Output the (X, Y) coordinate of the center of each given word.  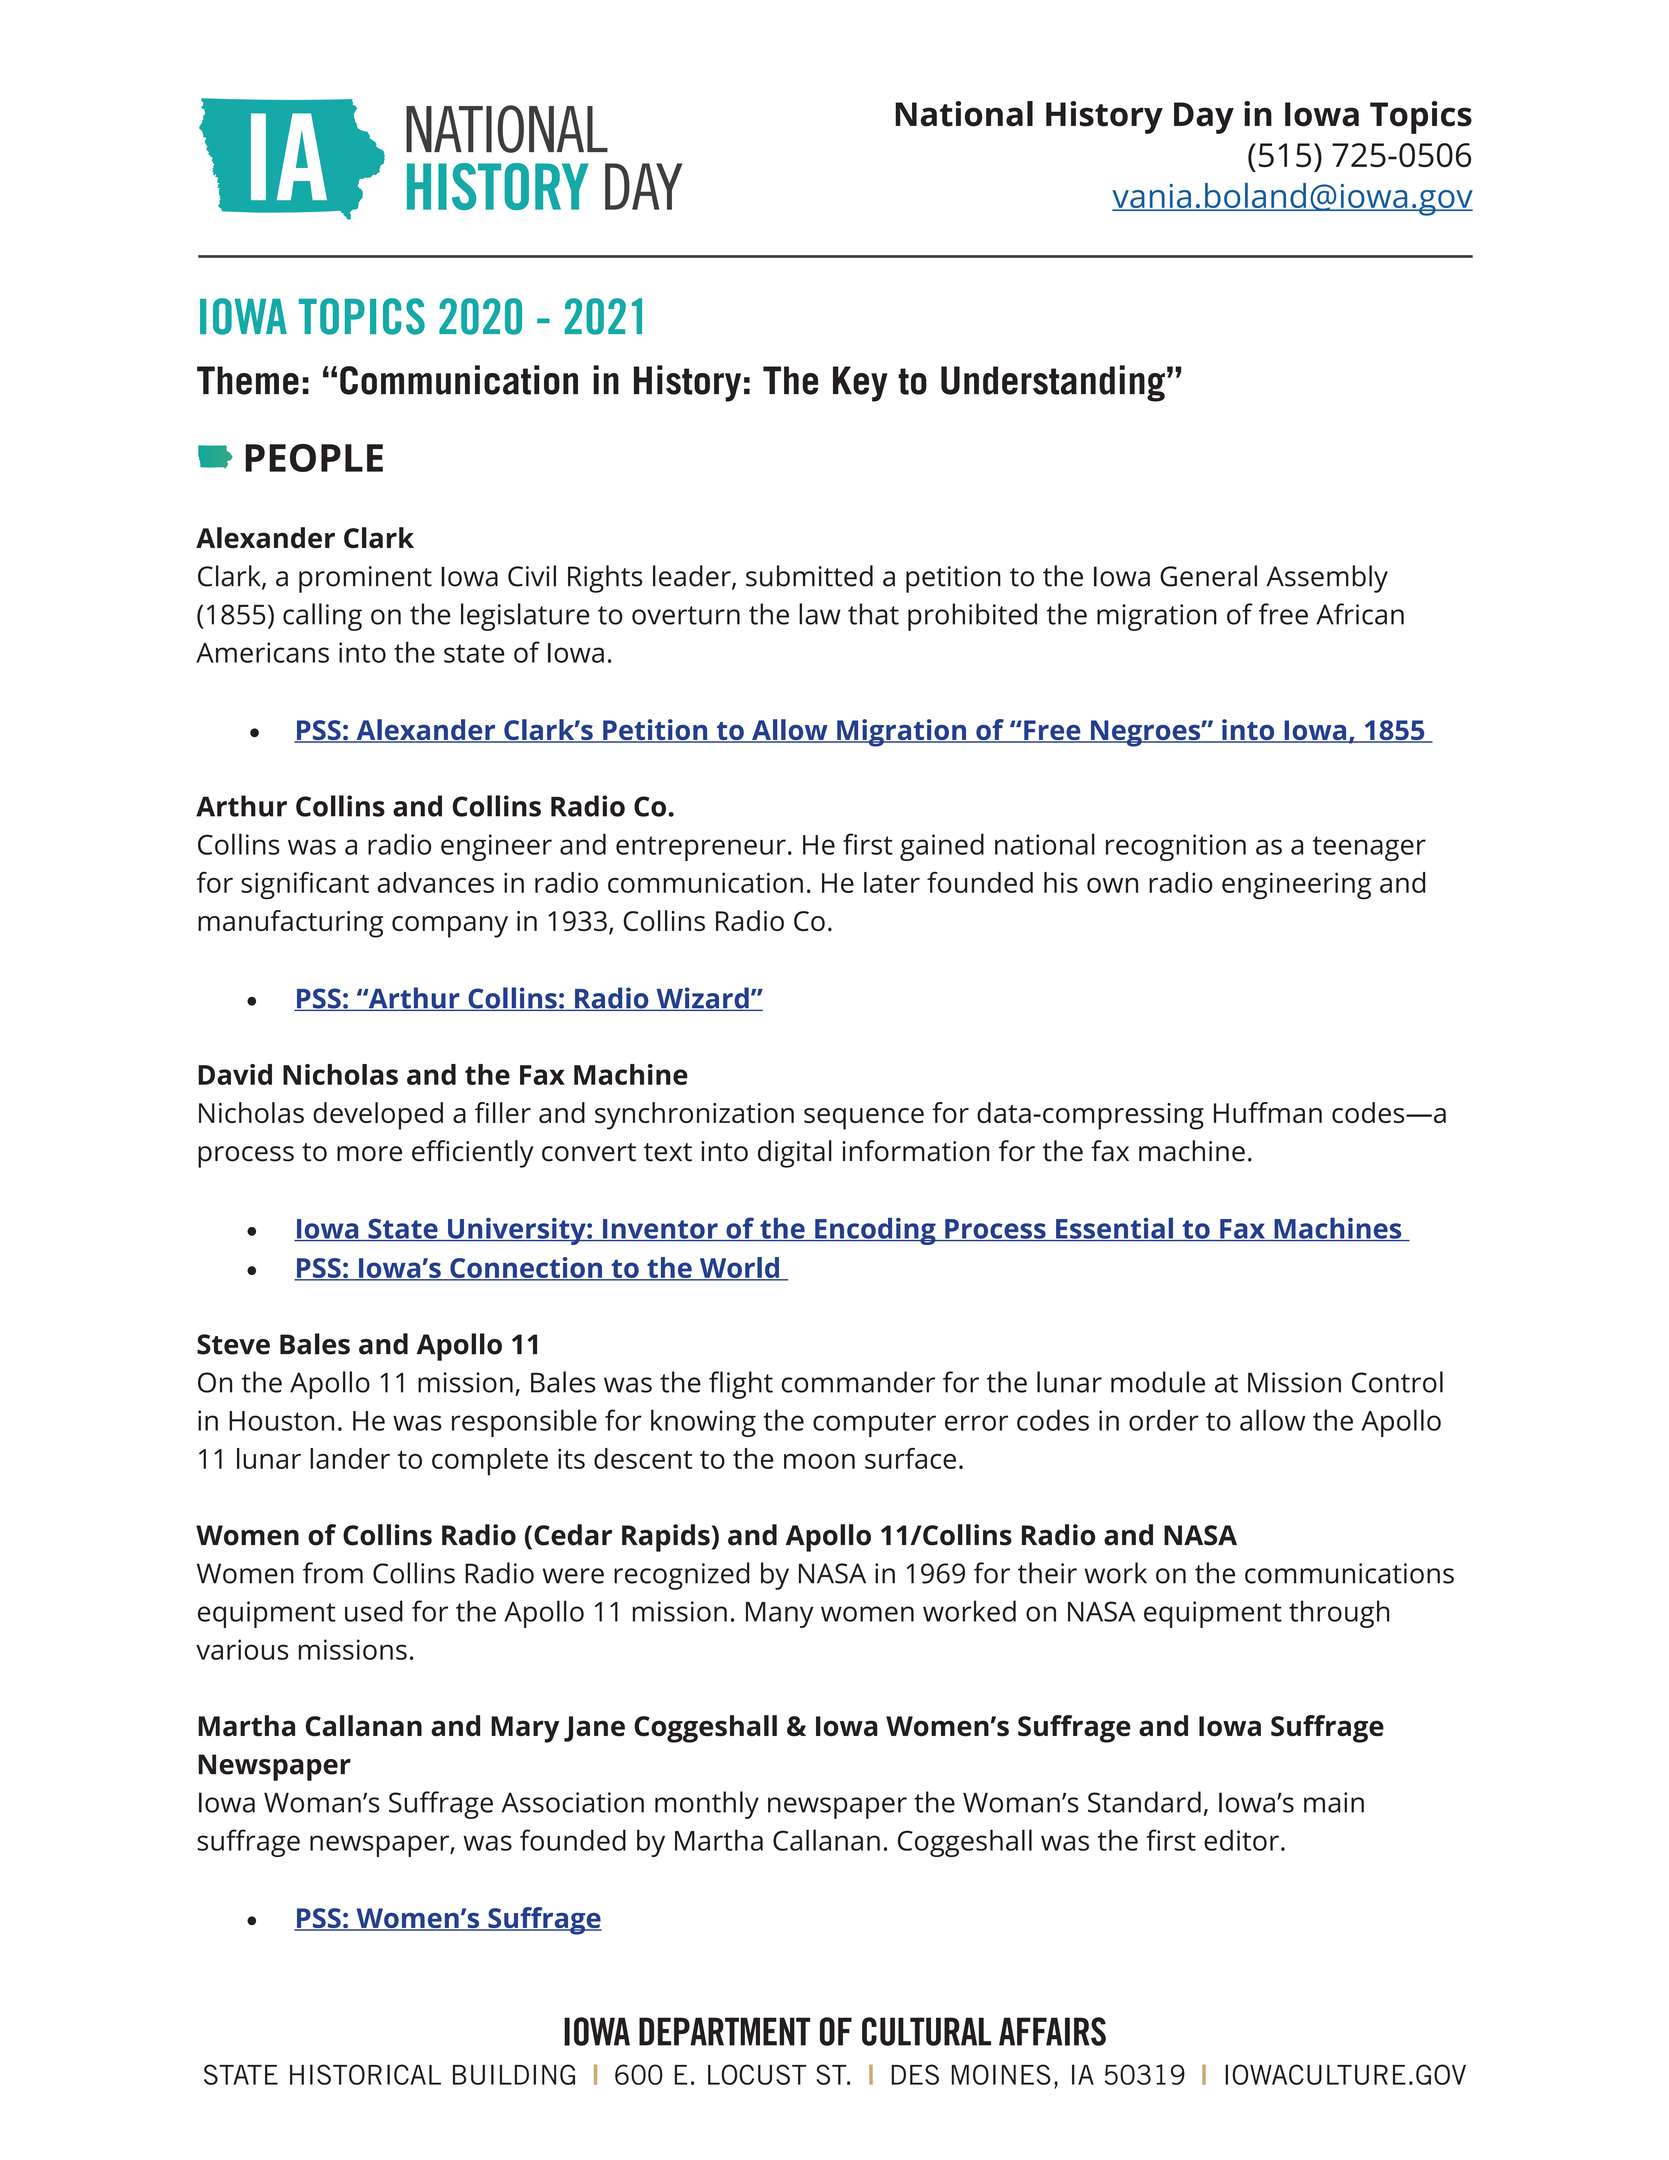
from (333, 1573)
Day (1204, 118)
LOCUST (757, 2074)
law (820, 614)
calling (322, 617)
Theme (248, 380)
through (1339, 1614)
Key (860, 384)
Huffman (1268, 1112)
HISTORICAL (365, 2074)
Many (780, 1615)
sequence (864, 1119)
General (1208, 576)
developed (378, 1116)
